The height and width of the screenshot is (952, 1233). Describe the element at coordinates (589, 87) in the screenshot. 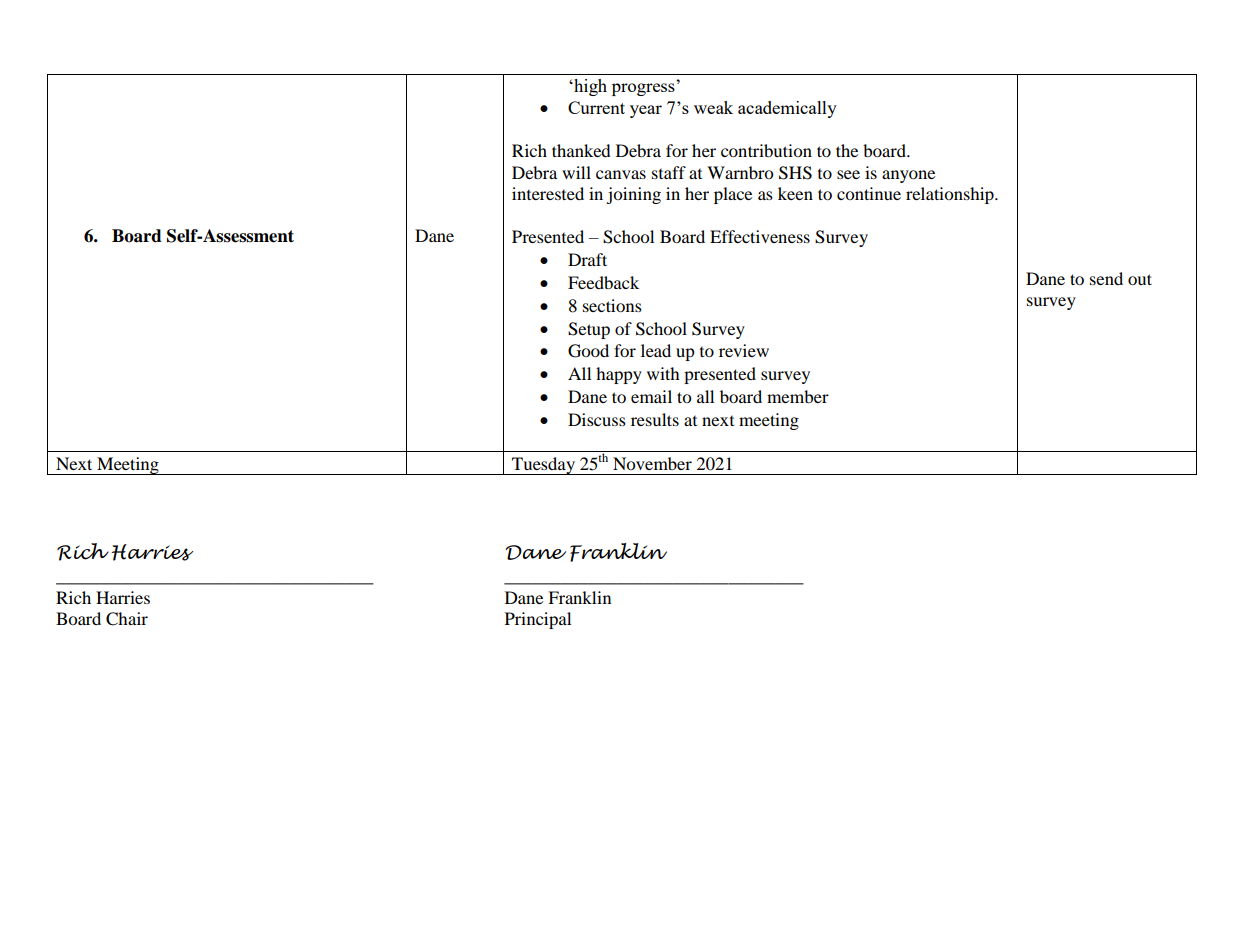

I see `high` at that location.
